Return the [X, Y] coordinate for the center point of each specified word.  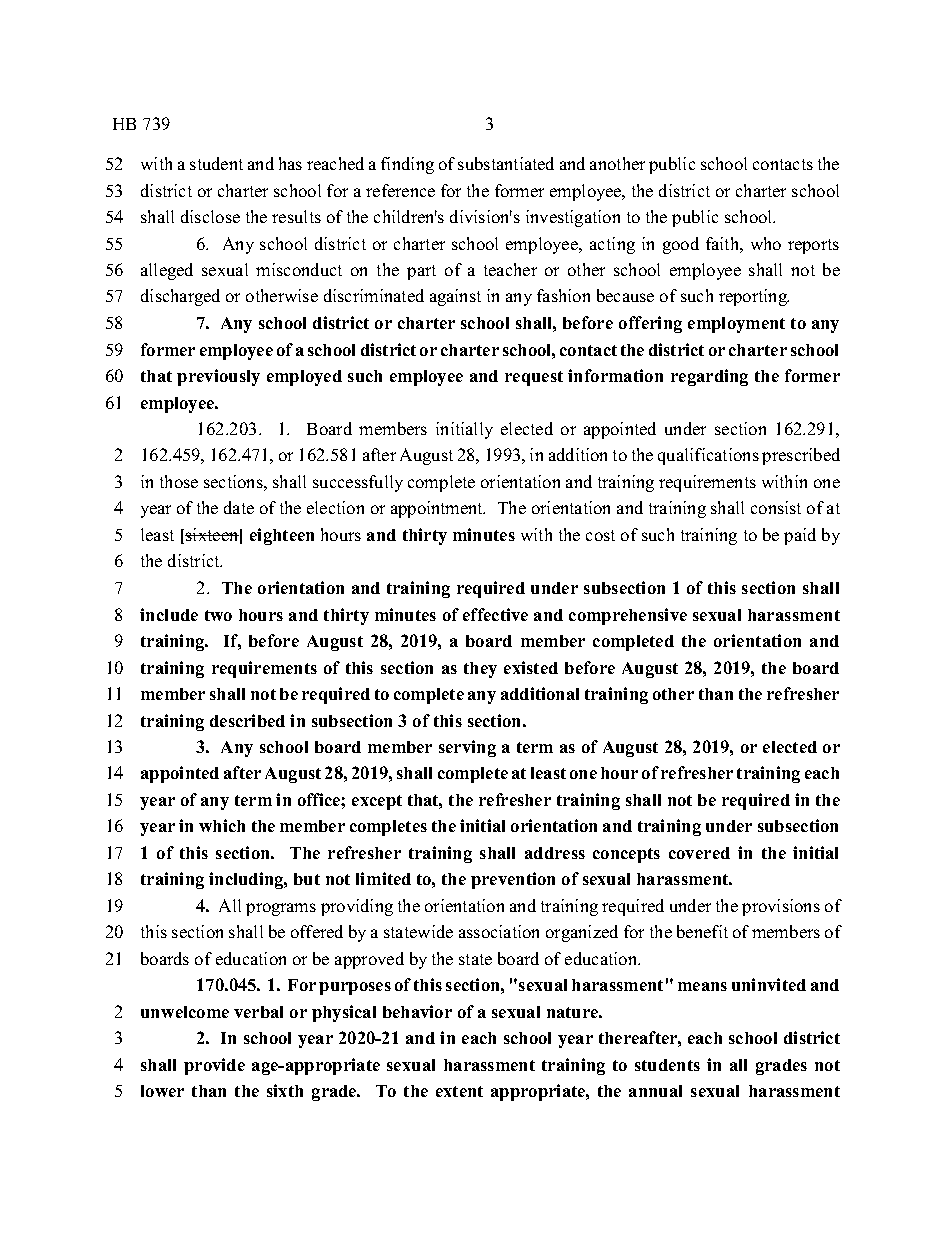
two [218, 615]
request [534, 378]
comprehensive [628, 616]
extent [459, 1091]
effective [495, 614]
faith [723, 243]
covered [699, 853]
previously [218, 377]
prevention [513, 880]
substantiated [506, 163]
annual [655, 1091]
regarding [709, 377]
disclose [210, 216]
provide [214, 1066]
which [222, 825]
